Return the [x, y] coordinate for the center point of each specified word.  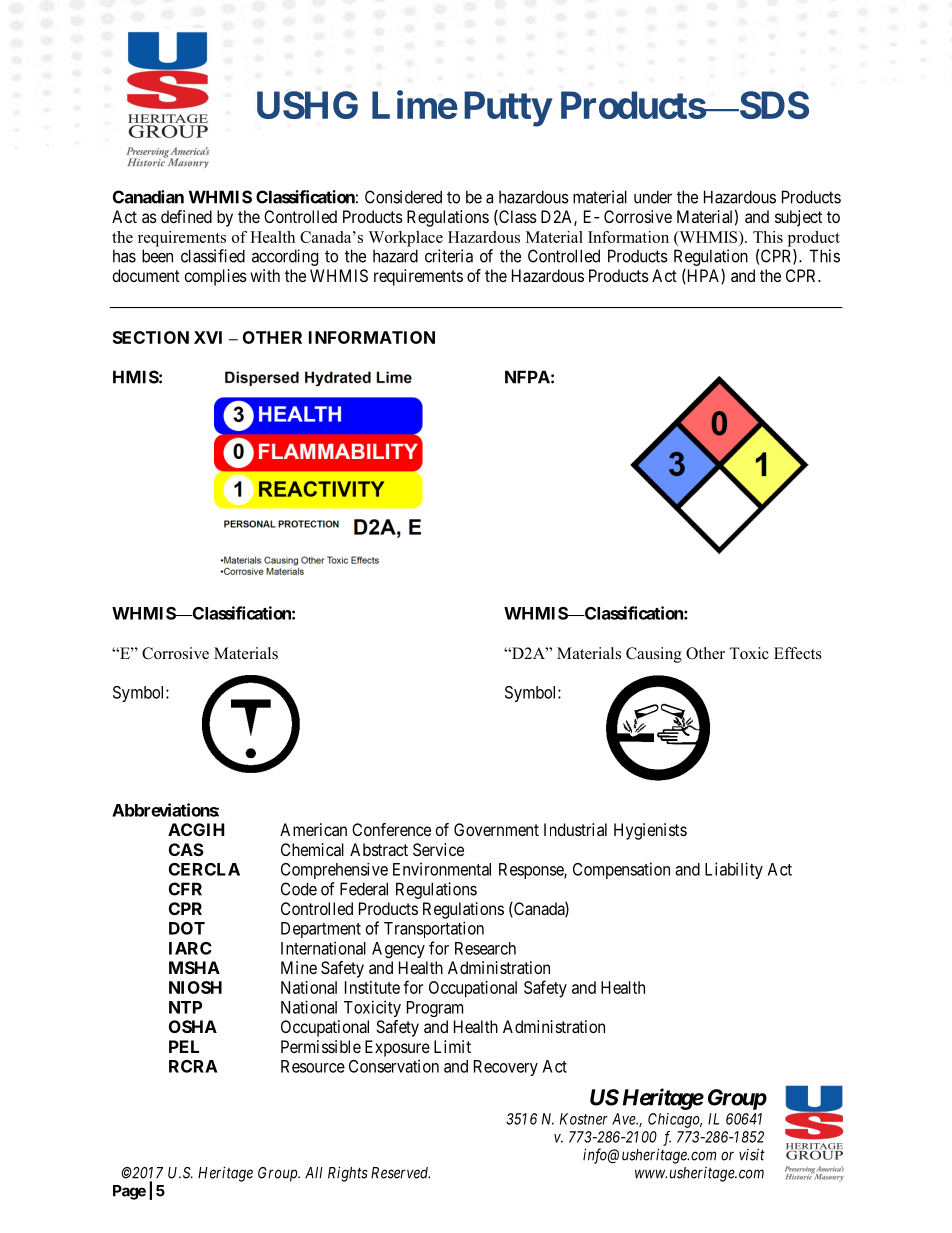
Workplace [405, 239]
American [313, 829]
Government [496, 829]
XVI [208, 337]
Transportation [434, 929]
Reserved [400, 1173]
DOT [187, 928]
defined [186, 216]
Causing [654, 655]
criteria [449, 256]
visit [752, 1154]
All [314, 1173]
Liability [734, 870]
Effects [798, 653]
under [653, 197]
